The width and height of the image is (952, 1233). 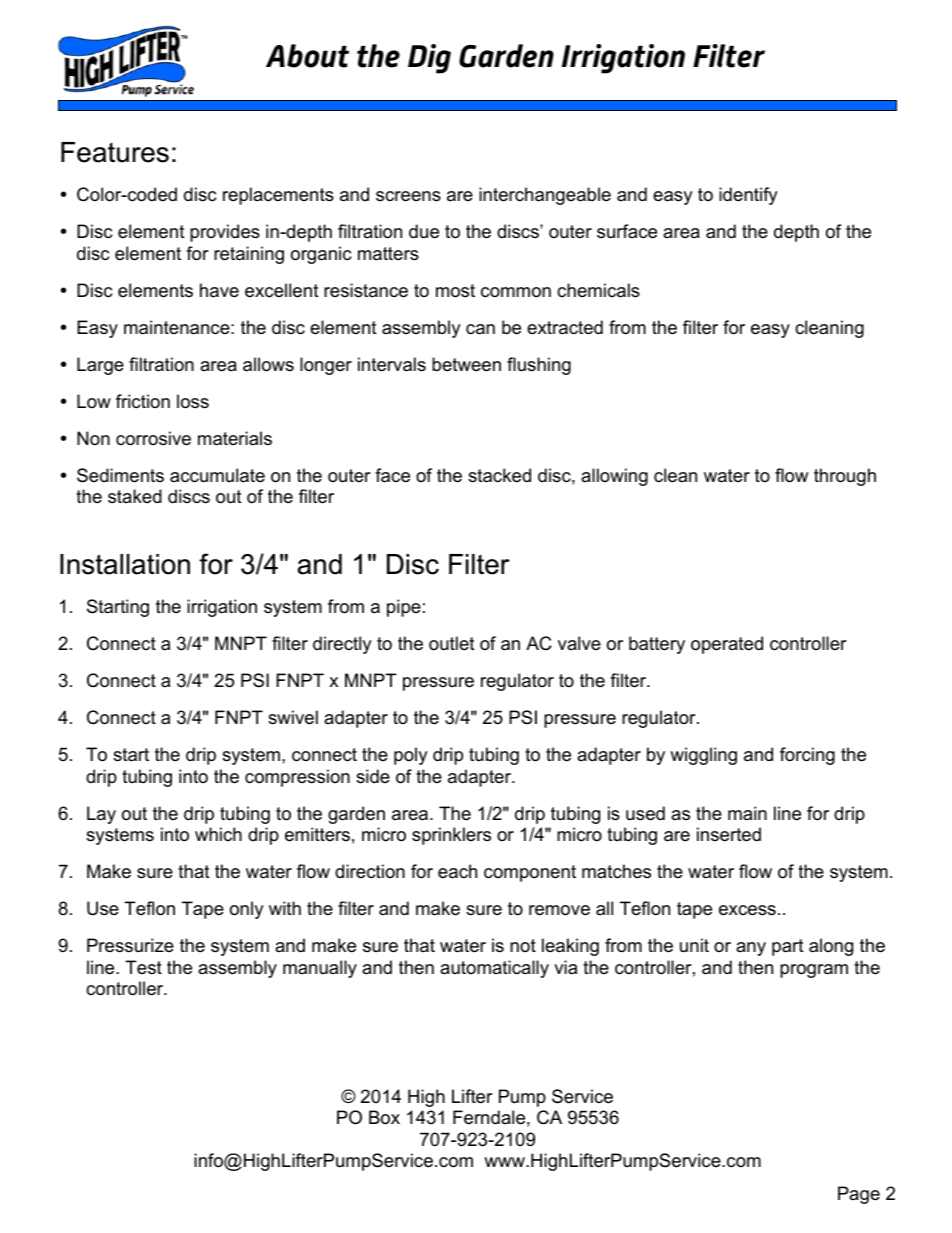 What do you see at coordinates (859, 1195) in the image?
I see `Page` at bounding box center [859, 1195].
